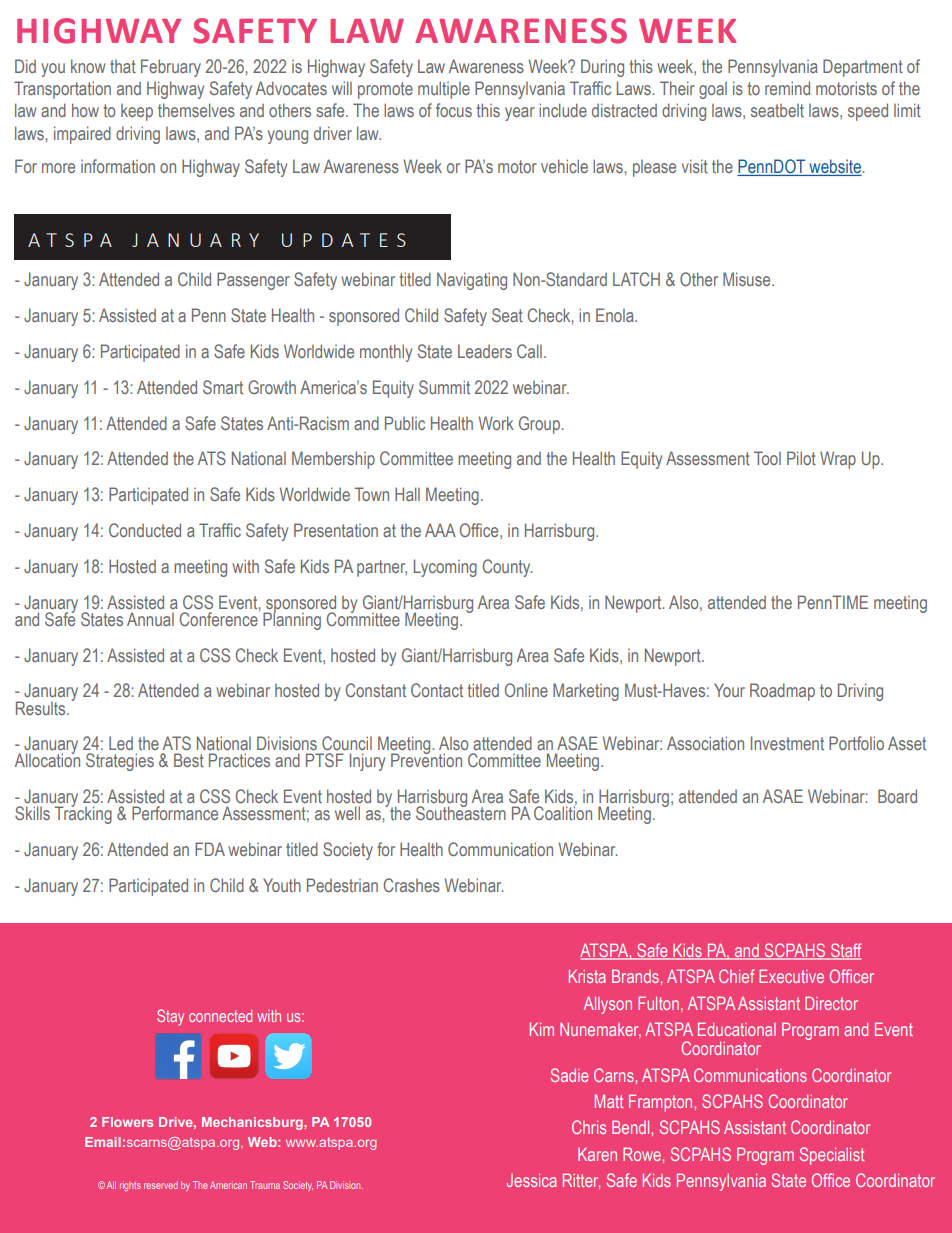 Image resolution: width=952 pixels, height=1233 pixels. What do you see at coordinates (137, 112) in the image?
I see `keep` at bounding box center [137, 112].
